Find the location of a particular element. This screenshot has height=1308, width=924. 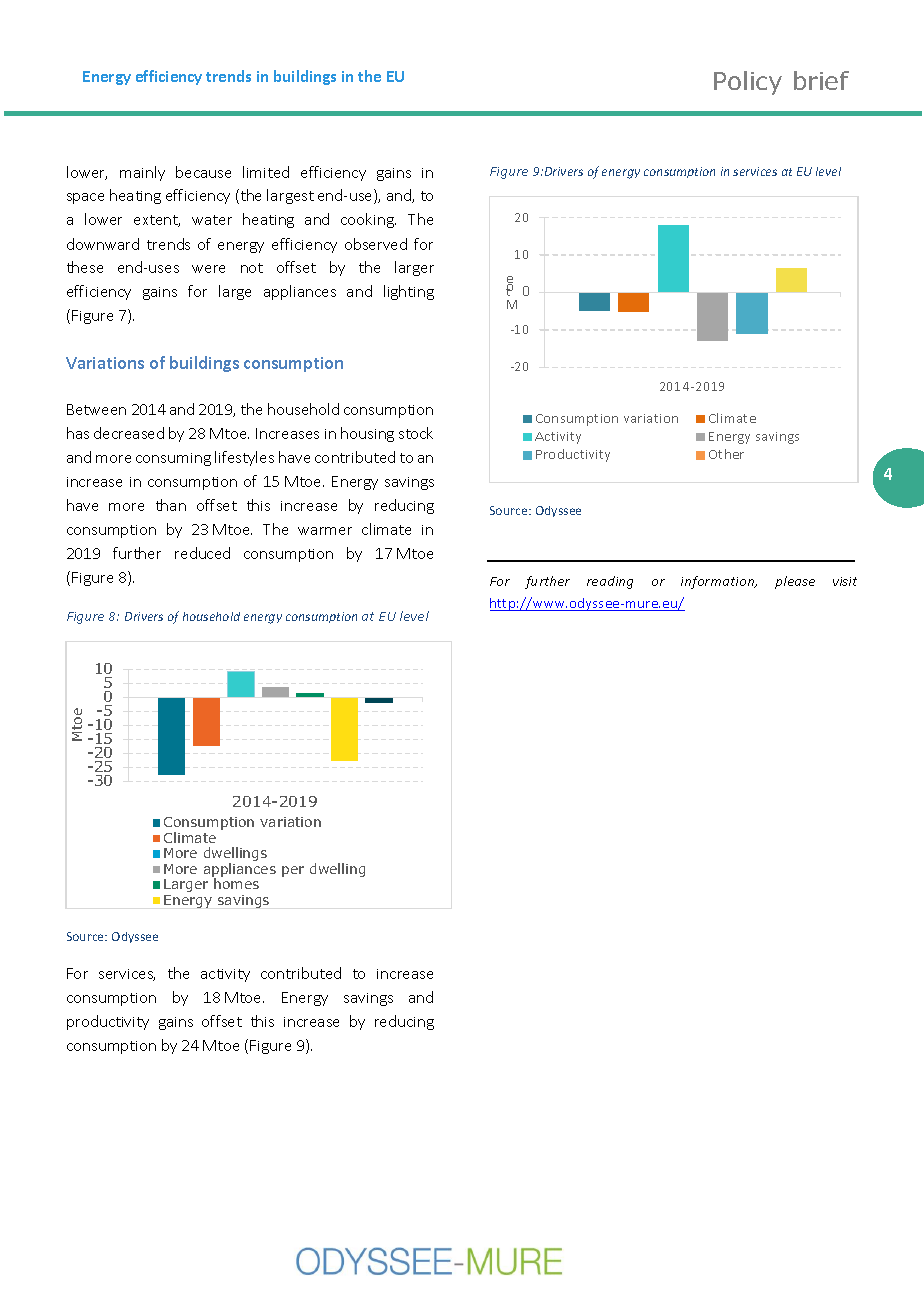

Policy is located at coordinates (748, 83).
